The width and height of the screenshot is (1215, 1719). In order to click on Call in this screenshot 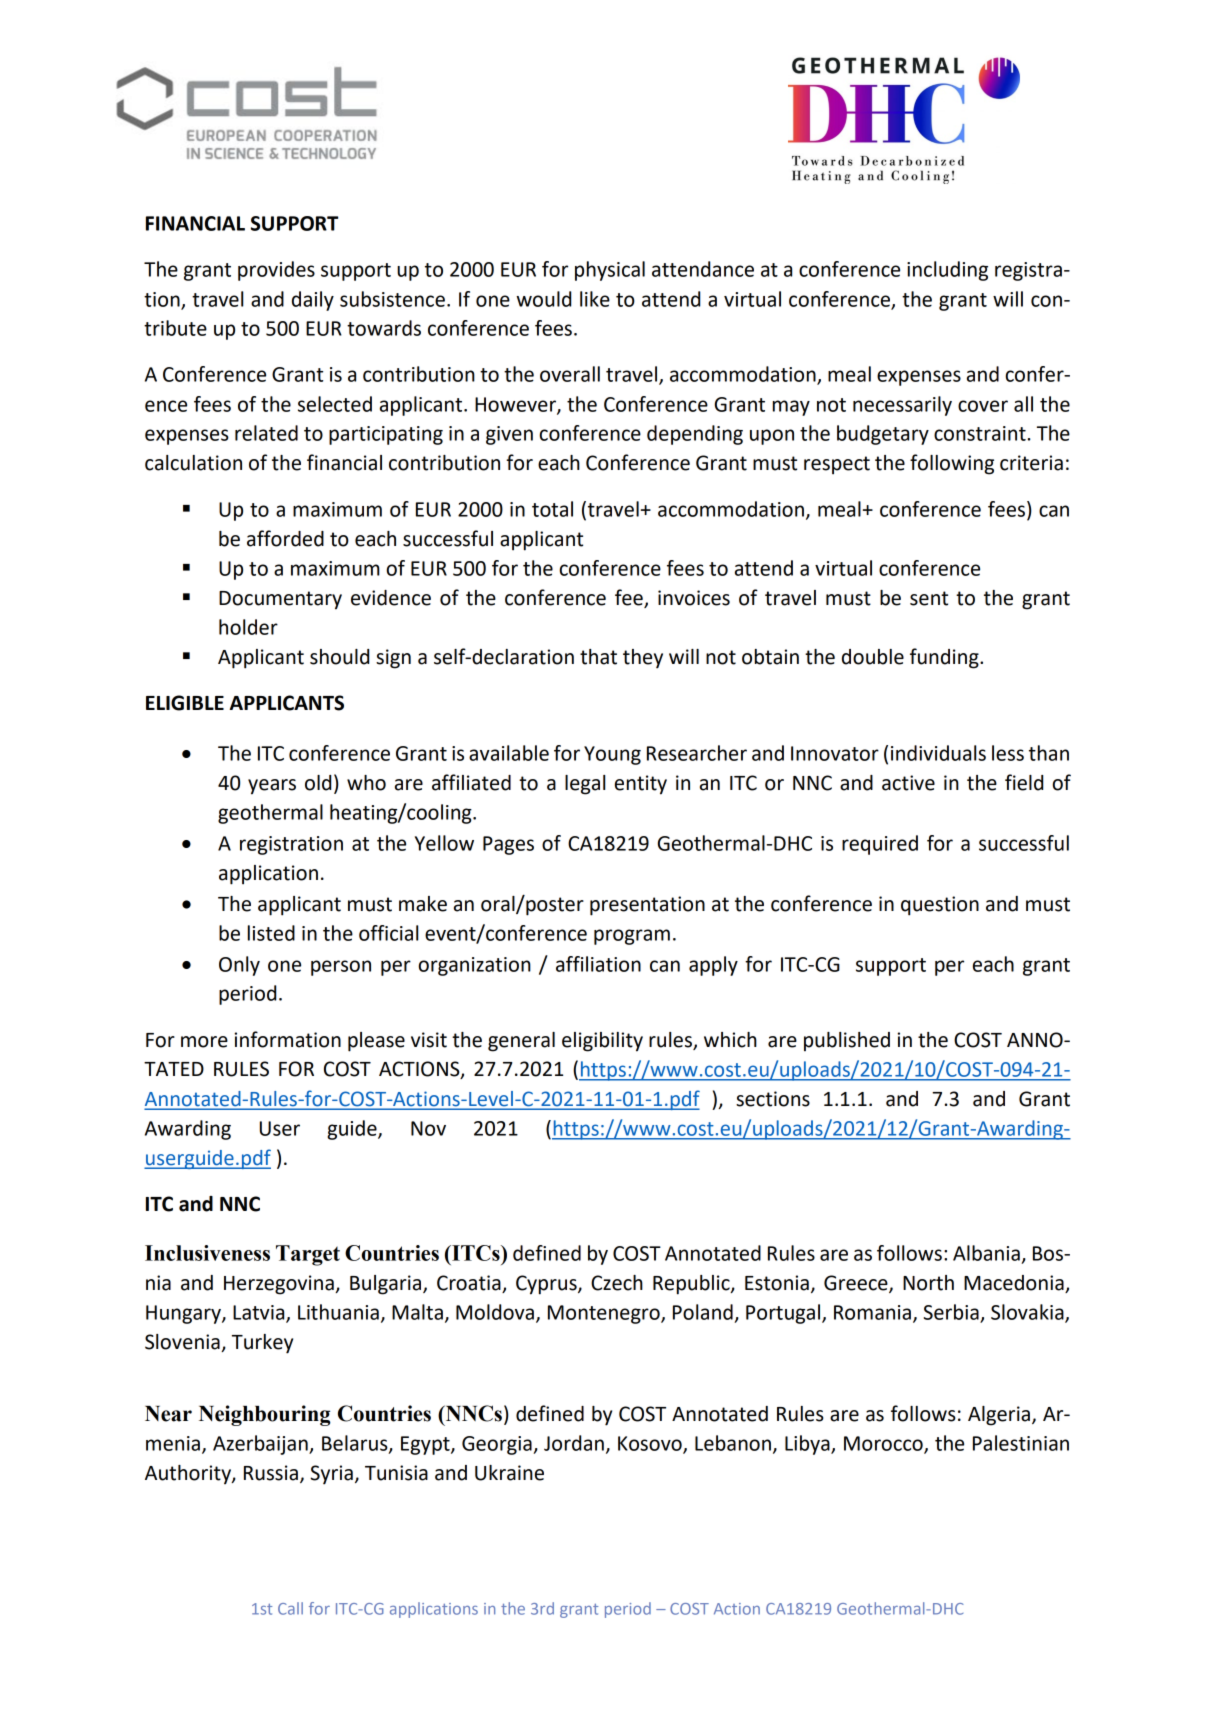, I will do `click(290, 1608)`.
